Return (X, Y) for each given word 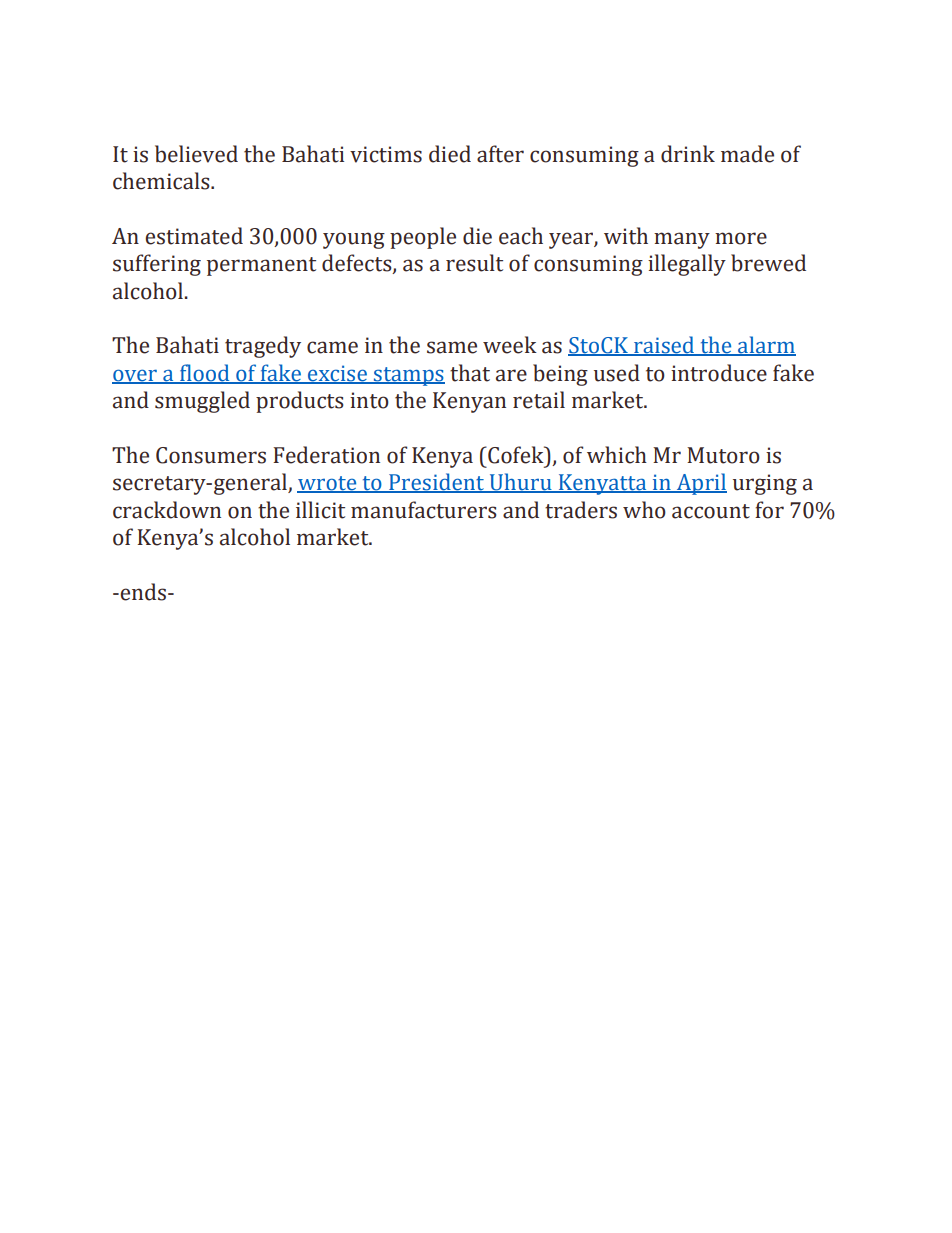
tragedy (263, 347)
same (452, 347)
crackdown (167, 510)
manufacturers (424, 510)
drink (688, 154)
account (711, 511)
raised (664, 346)
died (450, 154)
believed (196, 154)
